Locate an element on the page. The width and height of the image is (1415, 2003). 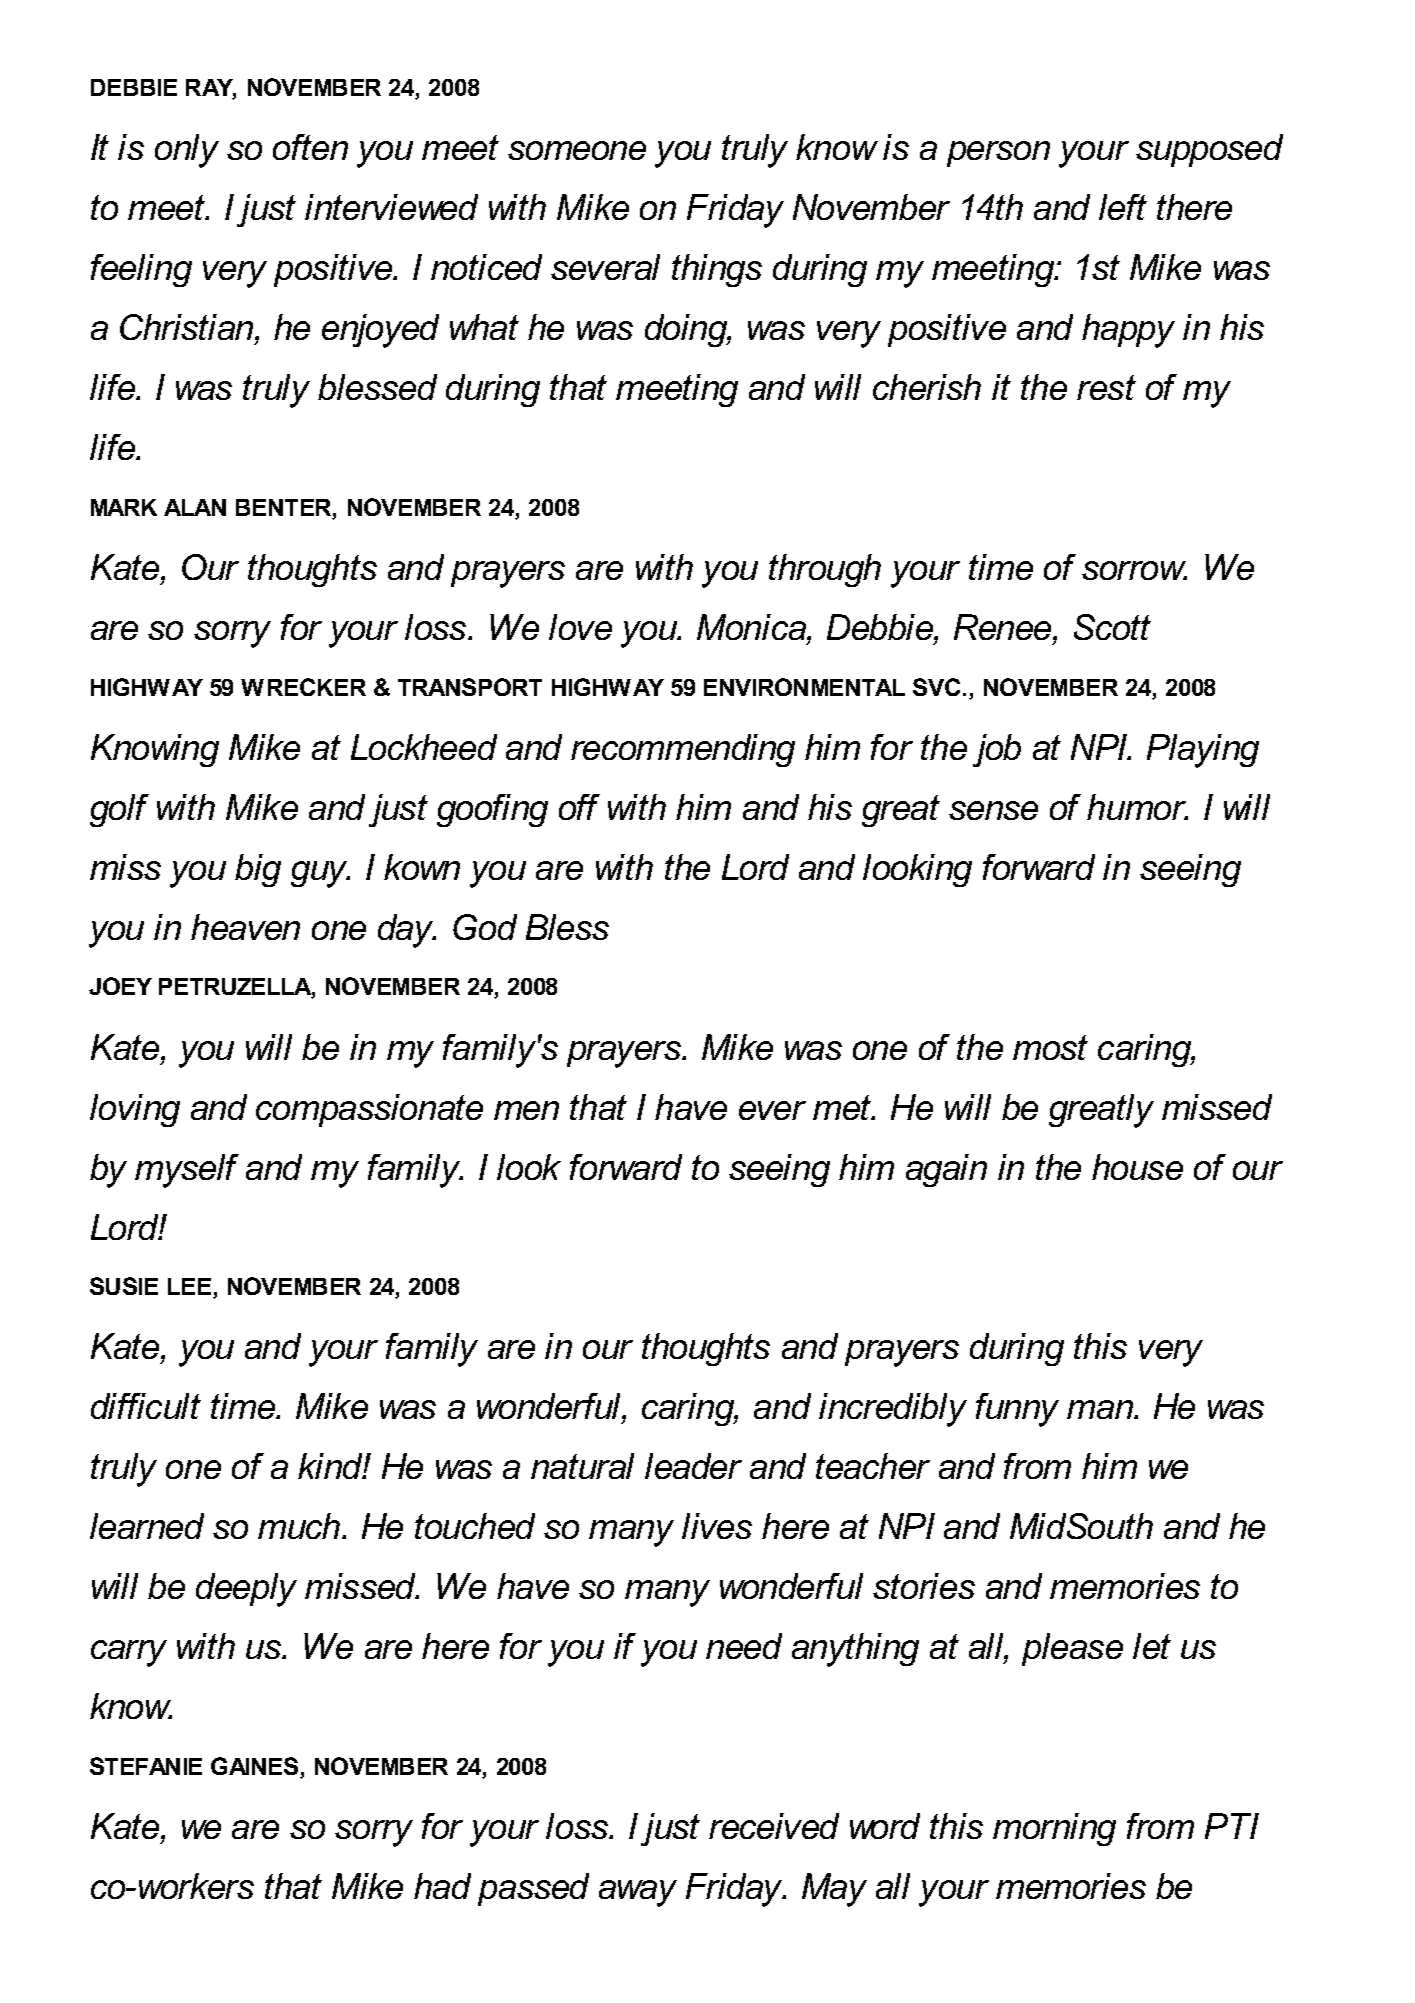
ALAN is located at coordinates (195, 507).
